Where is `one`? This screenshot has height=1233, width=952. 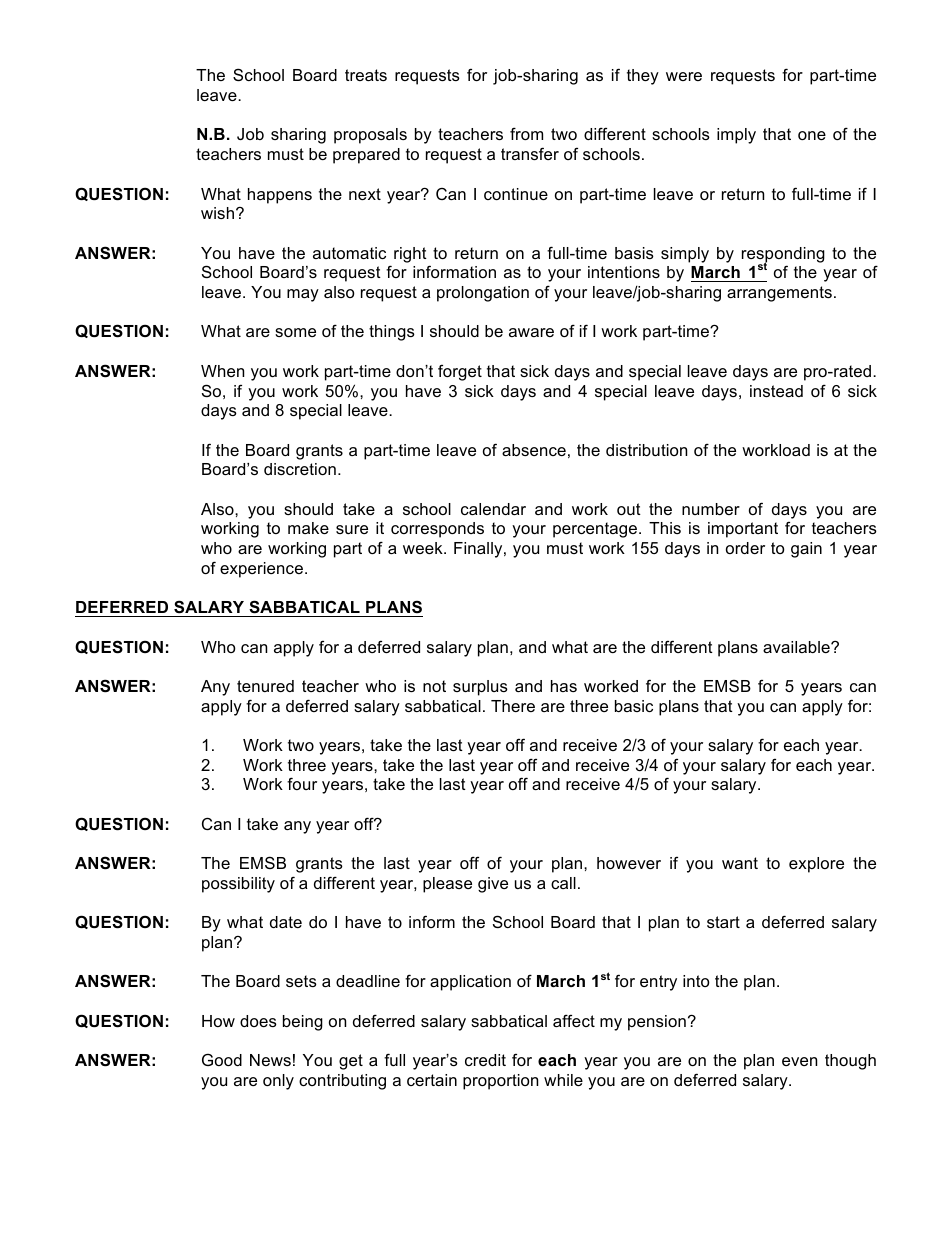
one is located at coordinates (812, 135).
